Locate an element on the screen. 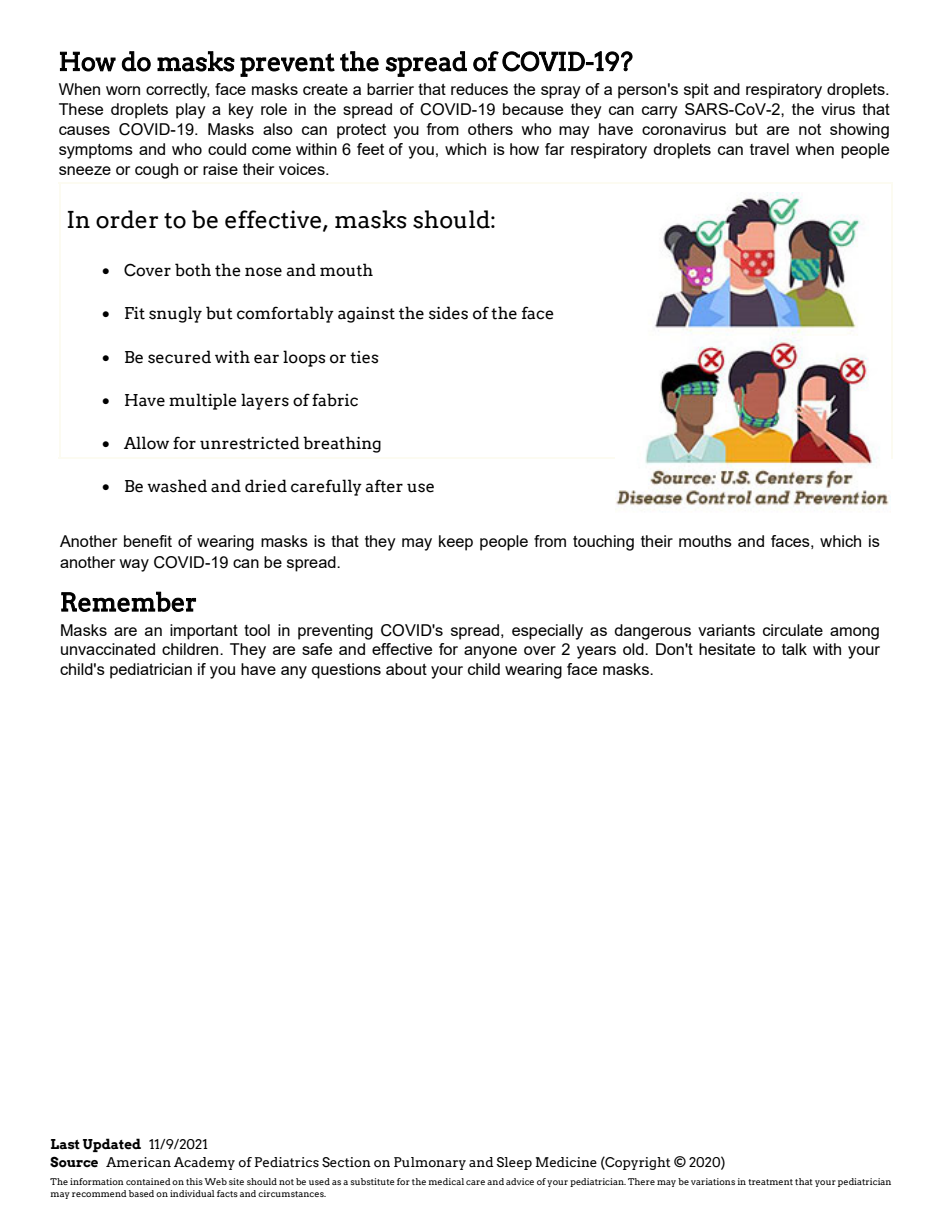 The width and height of the screenshot is (952, 1232). Updated is located at coordinates (112, 1145).
